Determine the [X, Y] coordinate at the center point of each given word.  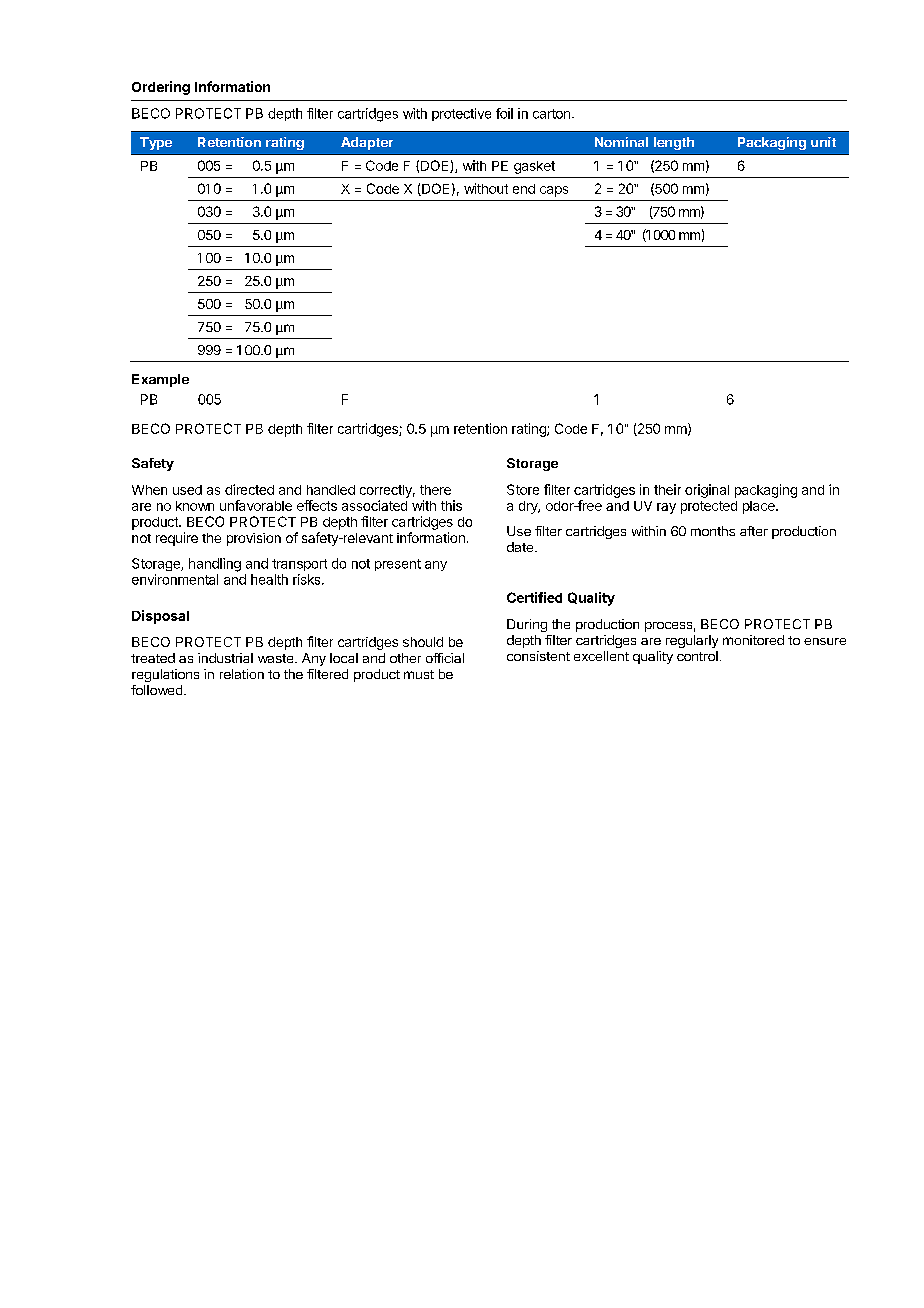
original [707, 491]
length [674, 143]
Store [523, 489]
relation [242, 674]
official [445, 658]
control [697, 656]
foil [504, 113]
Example [160, 380]
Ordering [161, 88]
